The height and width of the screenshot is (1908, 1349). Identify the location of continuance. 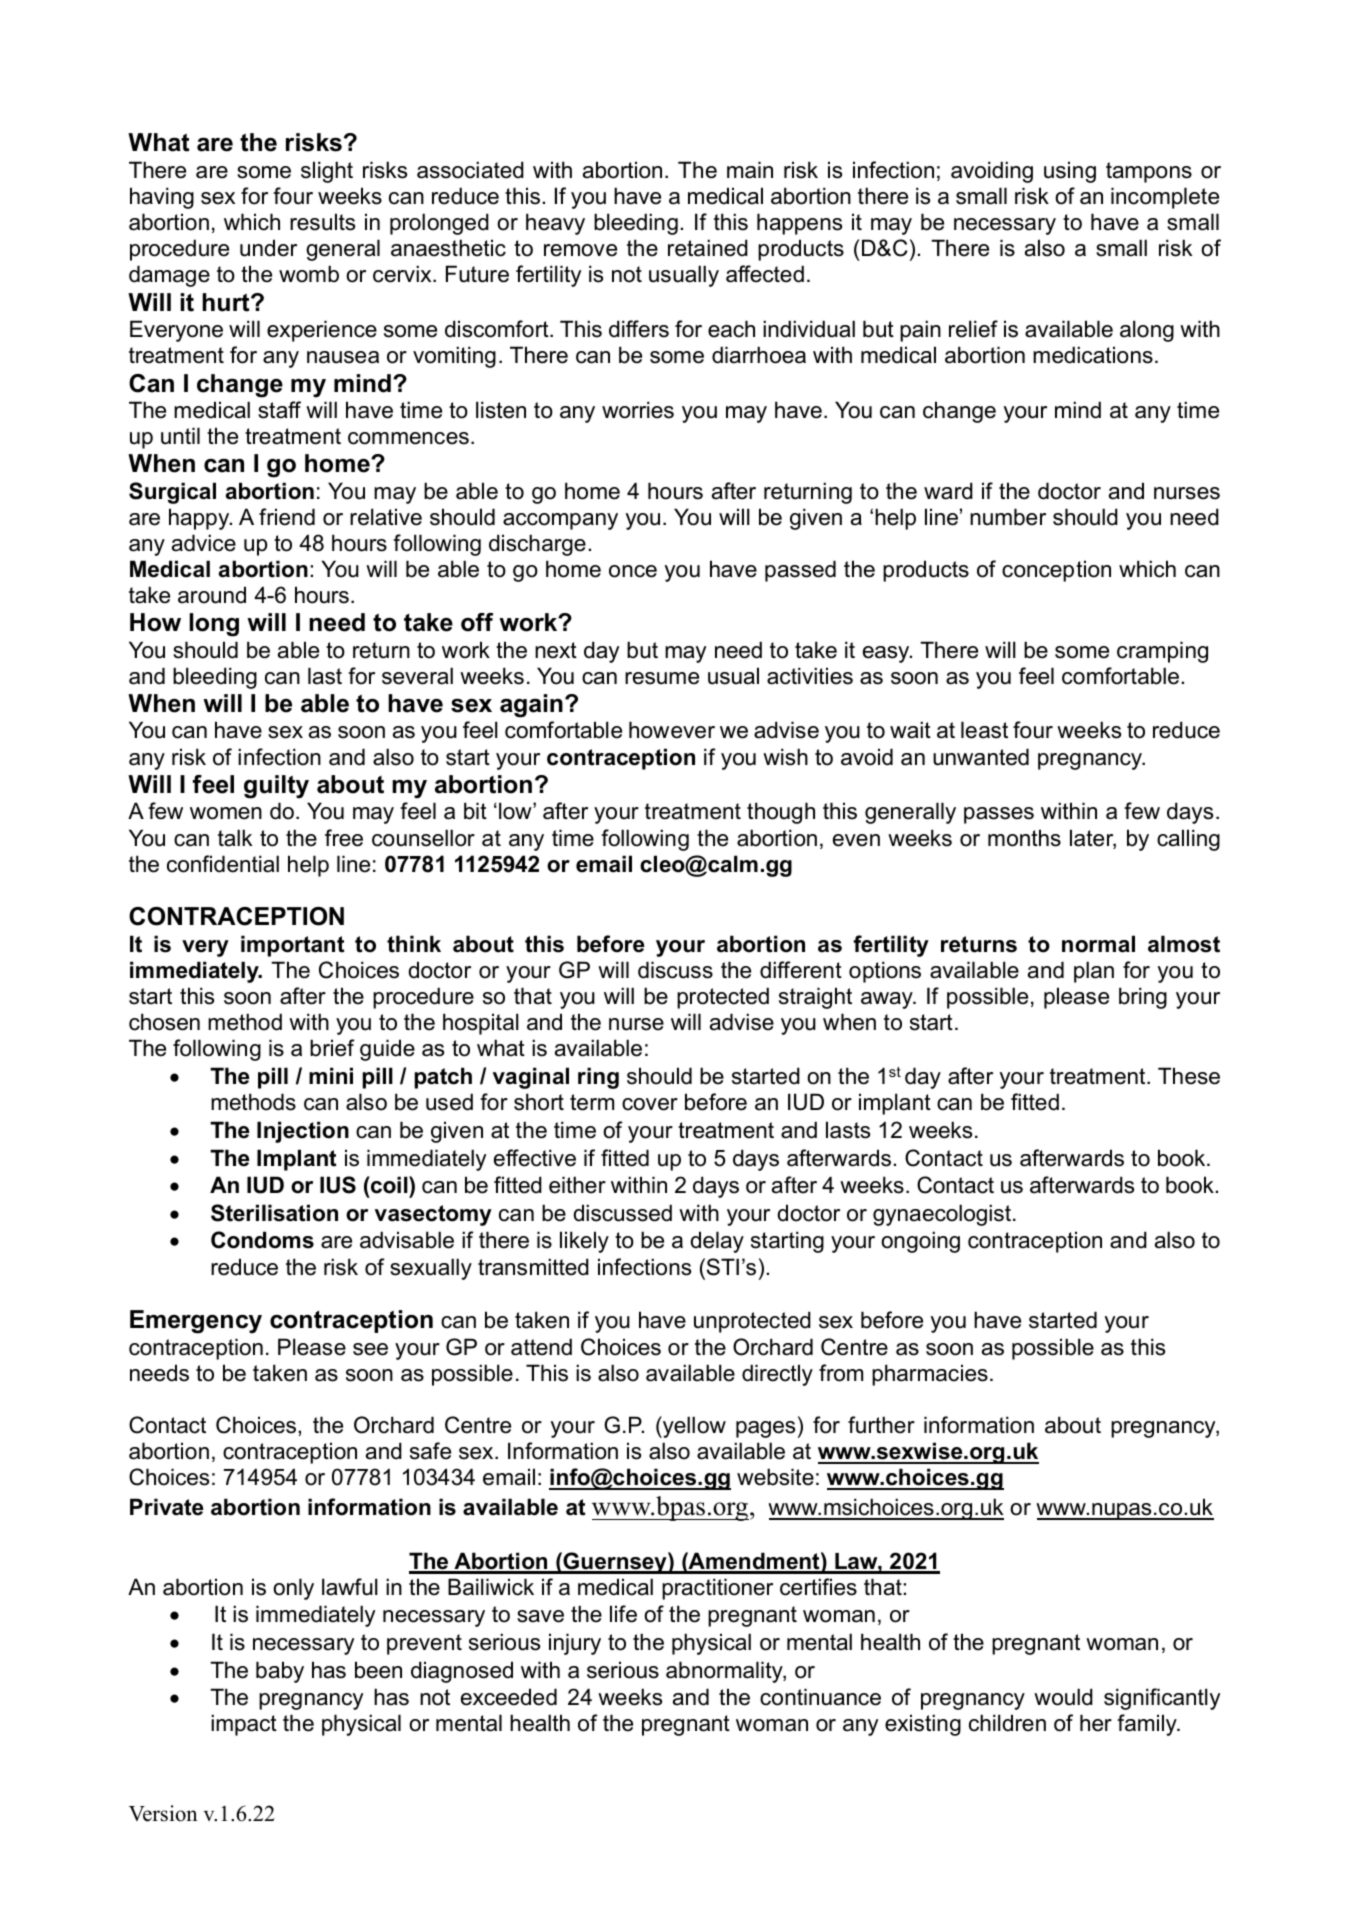
(820, 1697).
